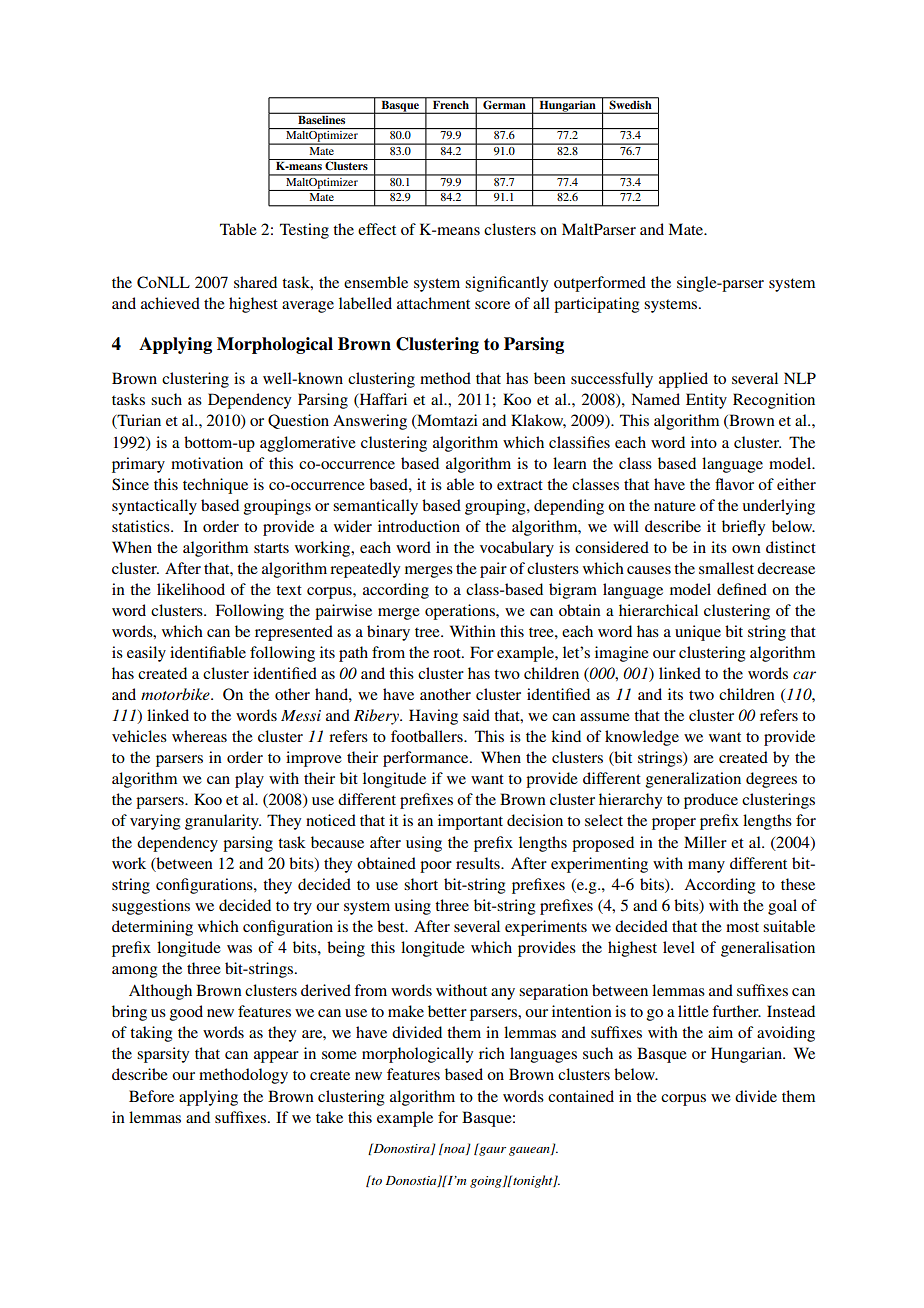 Image resolution: width=924 pixels, height=1308 pixels. I want to click on noa, so click(454, 1150).
